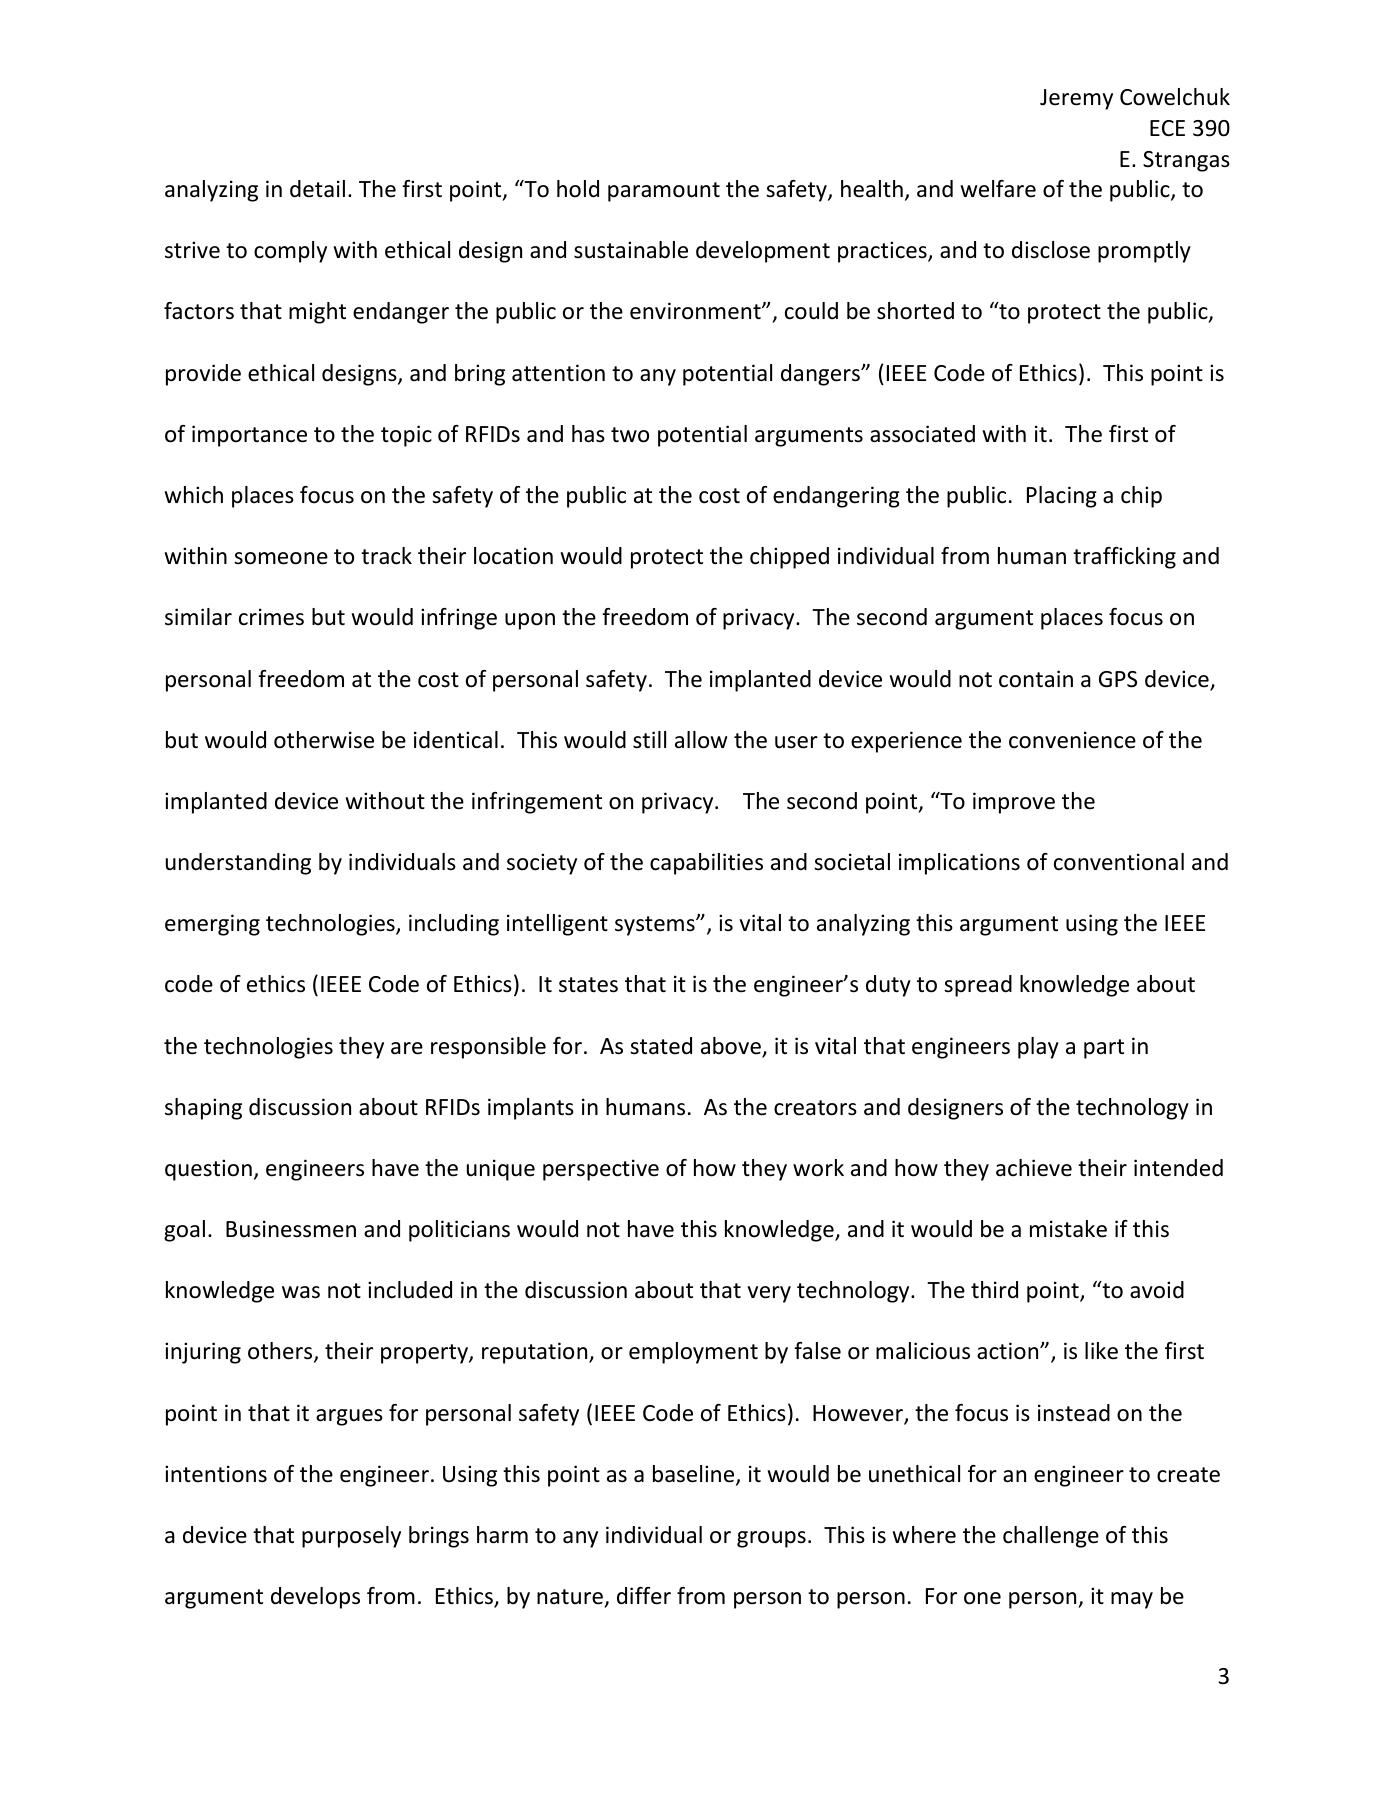 This page has width=1394, height=1804. Describe the element at coordinates (238, 864) in the page. I see `understanding` at that location.
